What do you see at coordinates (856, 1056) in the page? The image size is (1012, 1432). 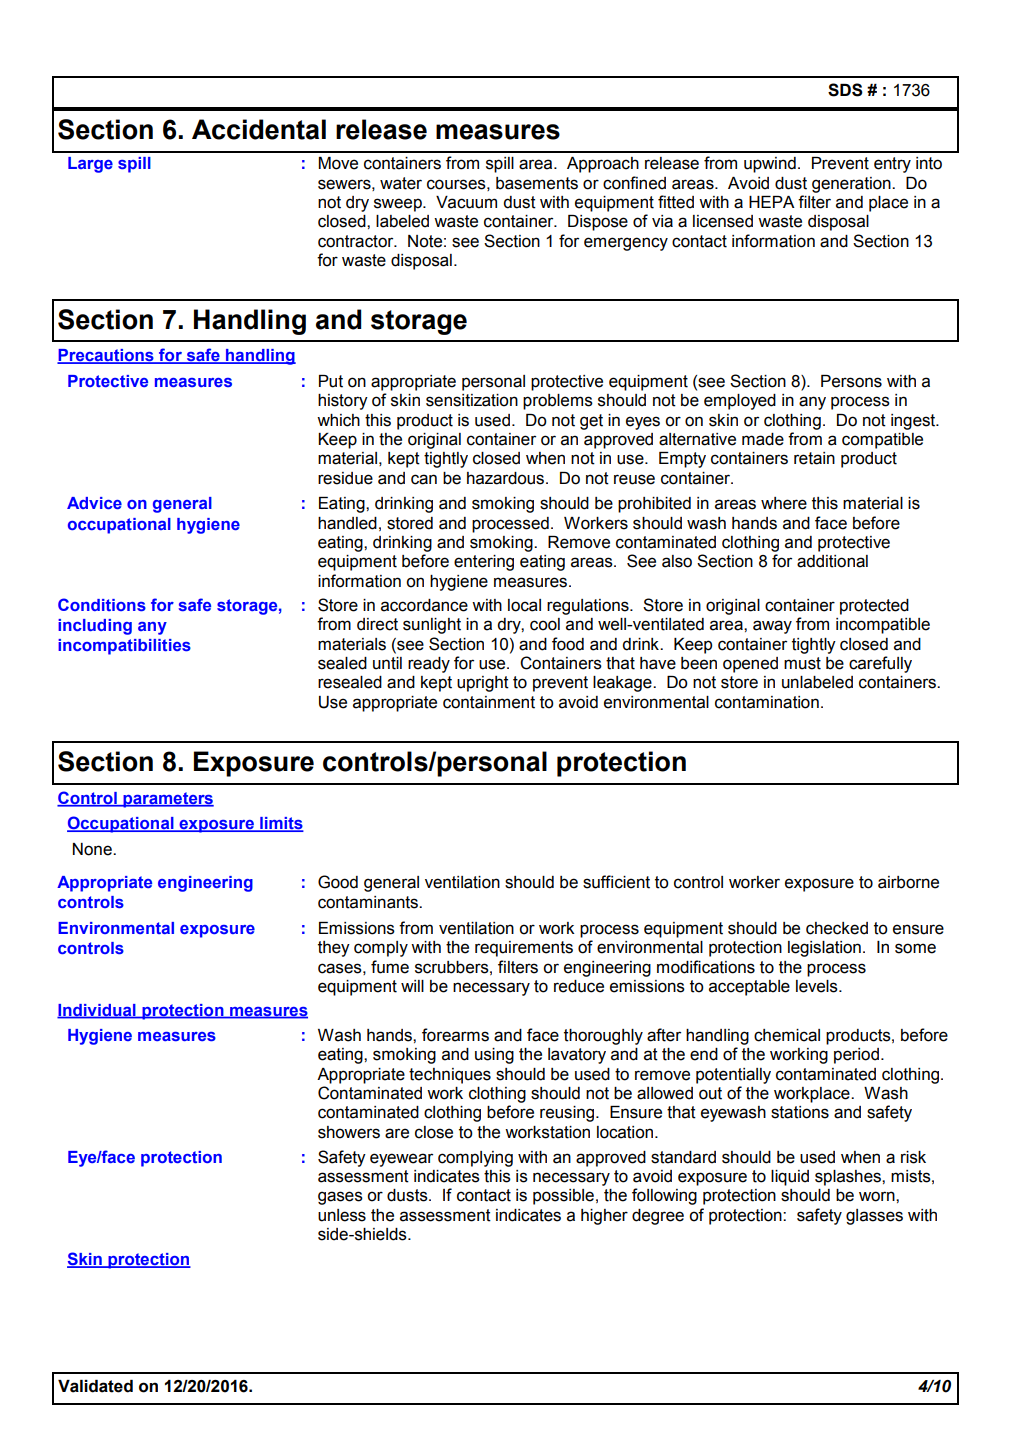 I see `period` at bounding box center [856, 1056].
